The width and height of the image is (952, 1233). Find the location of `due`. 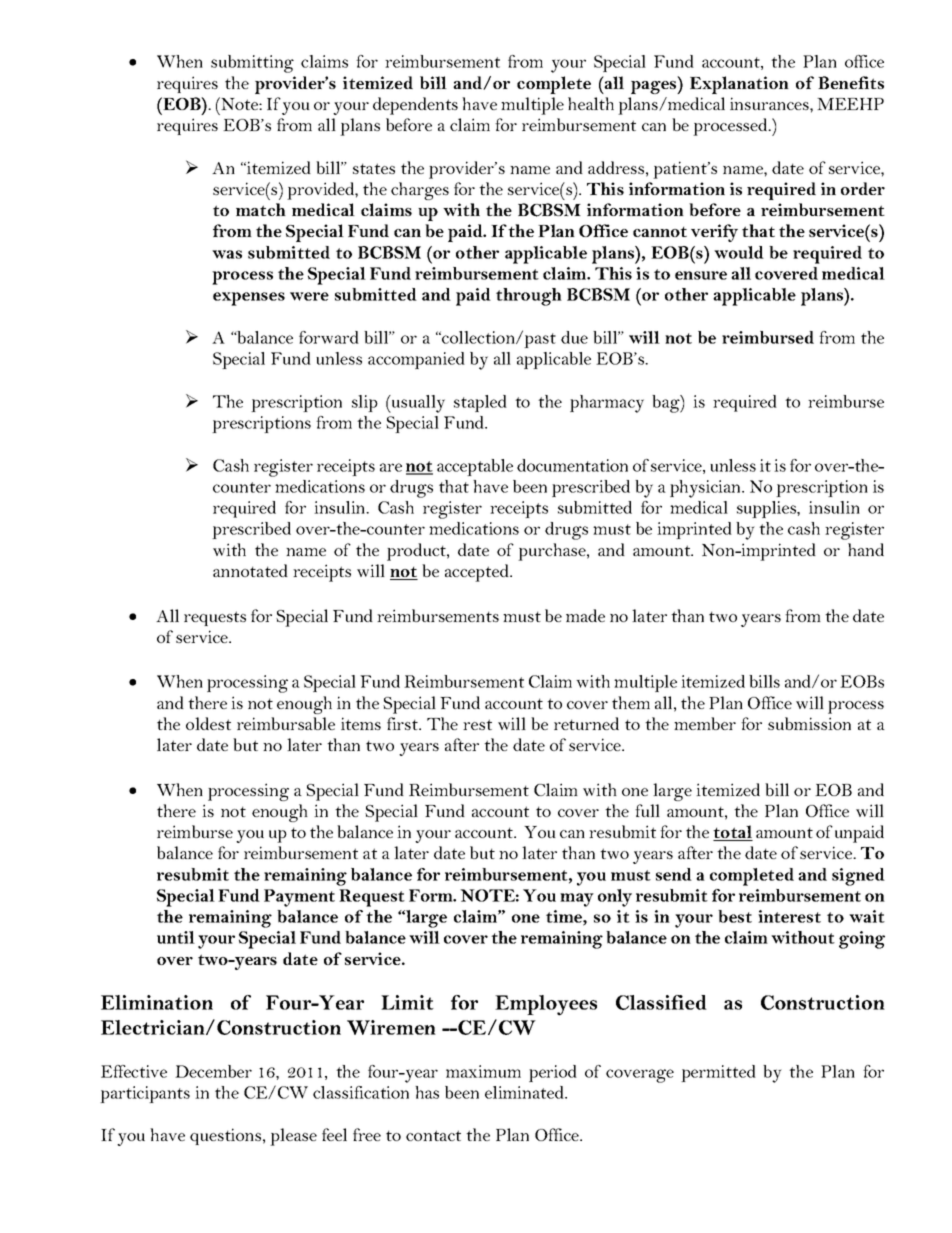

due is located at coordinates (574, 337).
